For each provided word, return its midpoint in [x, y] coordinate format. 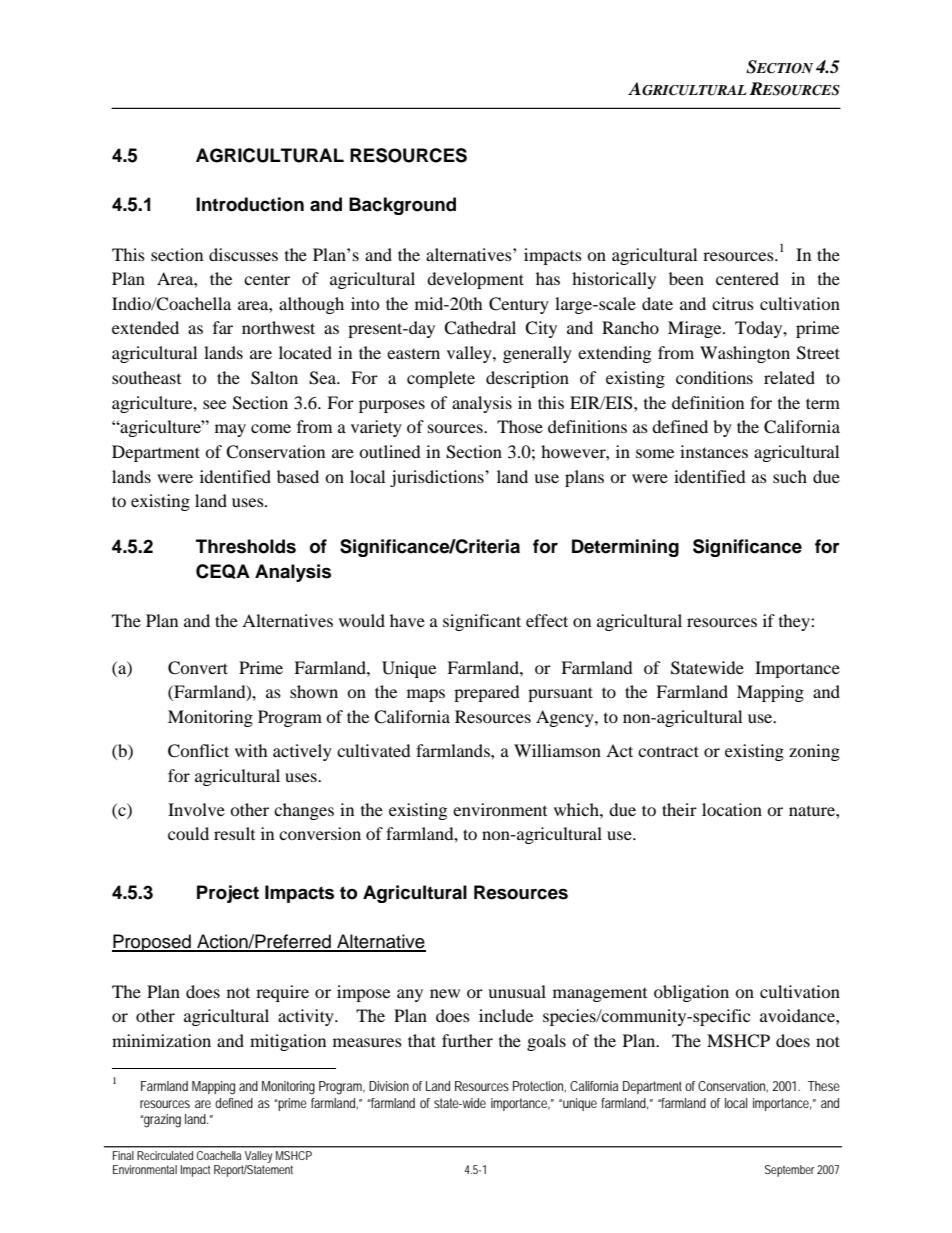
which [577, 809]
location [732, 809]
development [475, 280]
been [686, 278]
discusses [243, 254]
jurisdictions [438, 478]
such [790, 476]
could [188, 833]
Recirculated [165, 1155]
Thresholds [246, 546]
